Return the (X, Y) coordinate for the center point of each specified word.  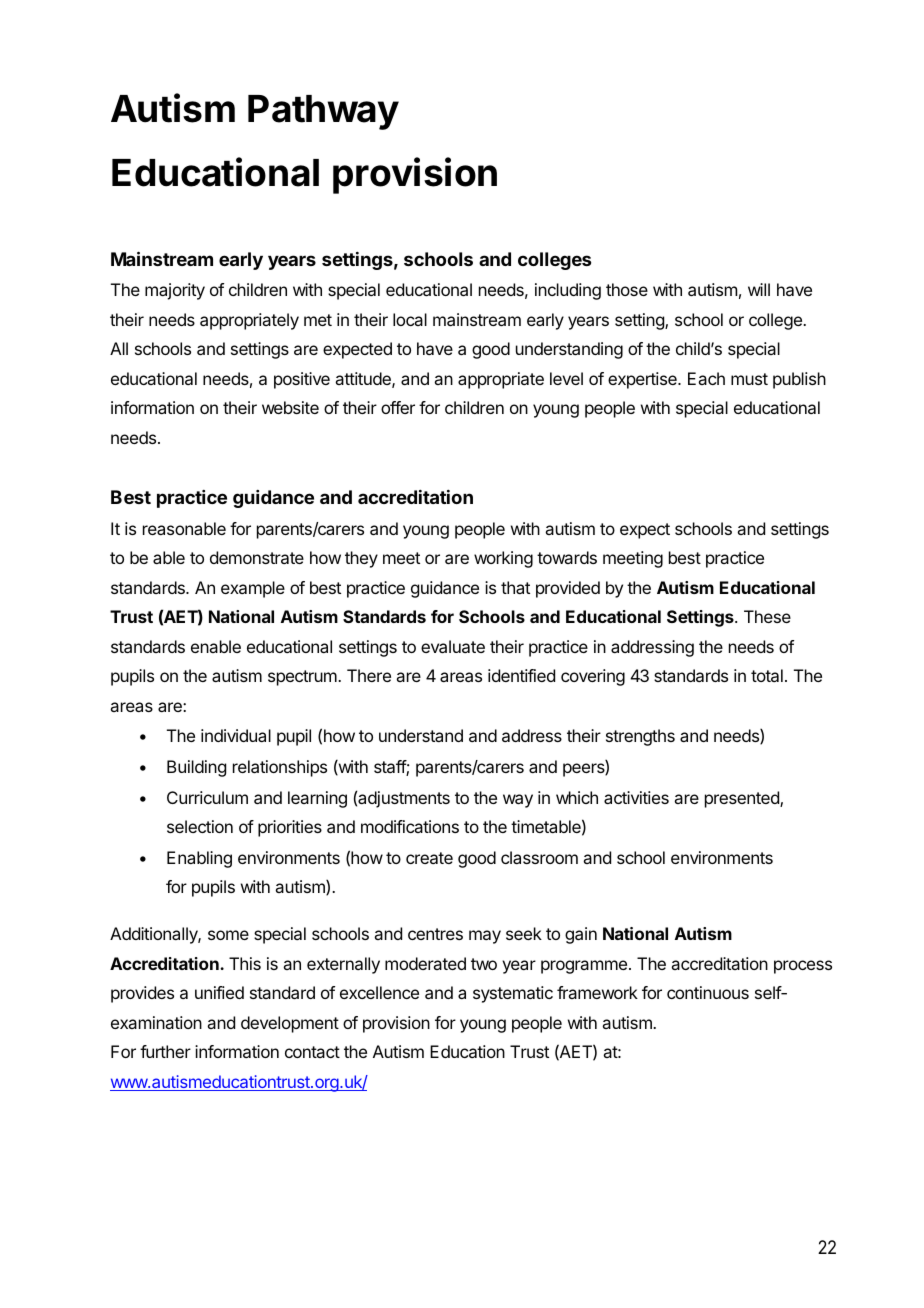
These (767, 616)
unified (219, 992)
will (759, 289)
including (568, 291)
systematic (513, 994)
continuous (708, 992)
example (253, 589)
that (515, 587)
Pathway (323, 112)
